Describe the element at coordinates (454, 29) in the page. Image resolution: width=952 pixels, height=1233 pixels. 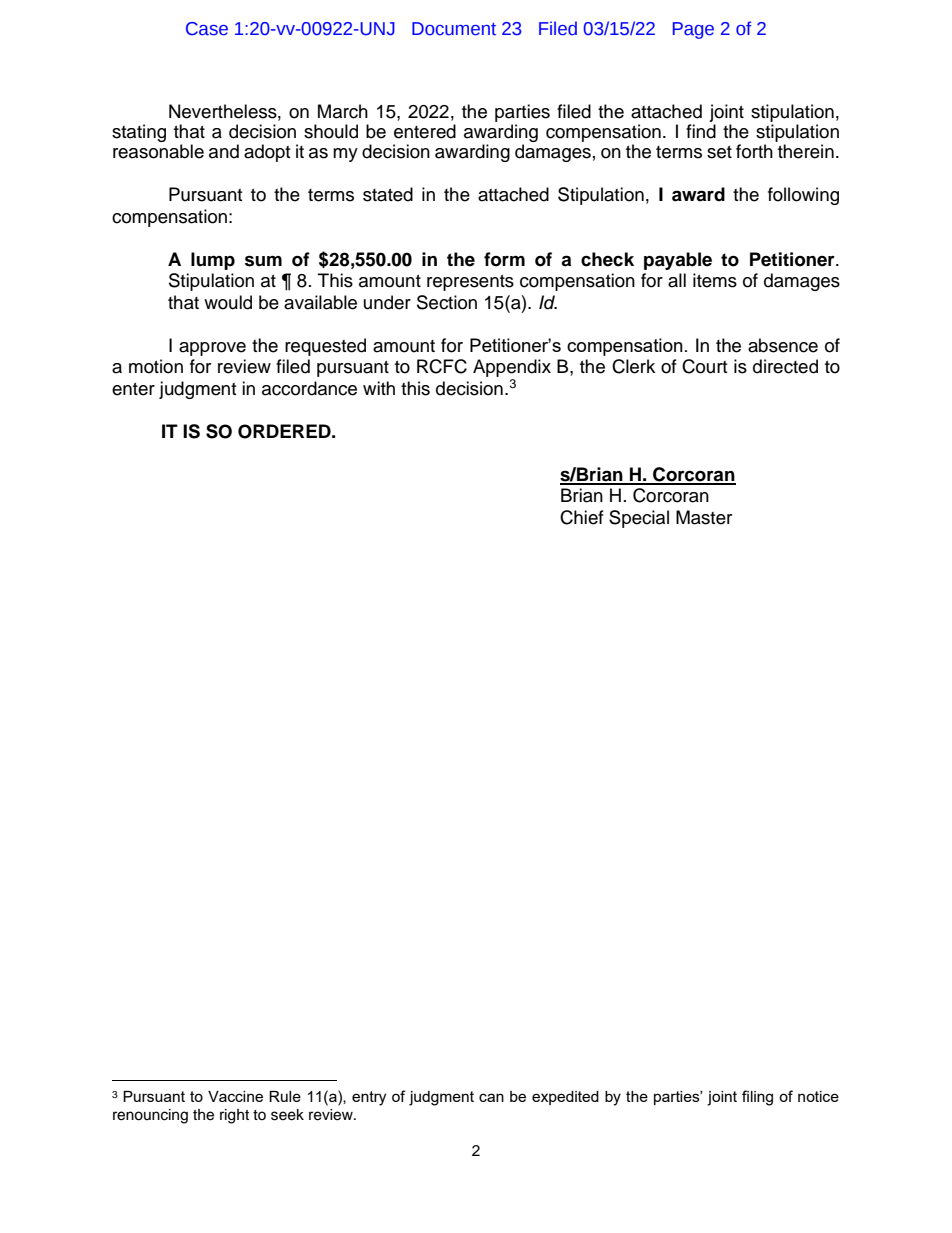
I see `Document` at that location.
